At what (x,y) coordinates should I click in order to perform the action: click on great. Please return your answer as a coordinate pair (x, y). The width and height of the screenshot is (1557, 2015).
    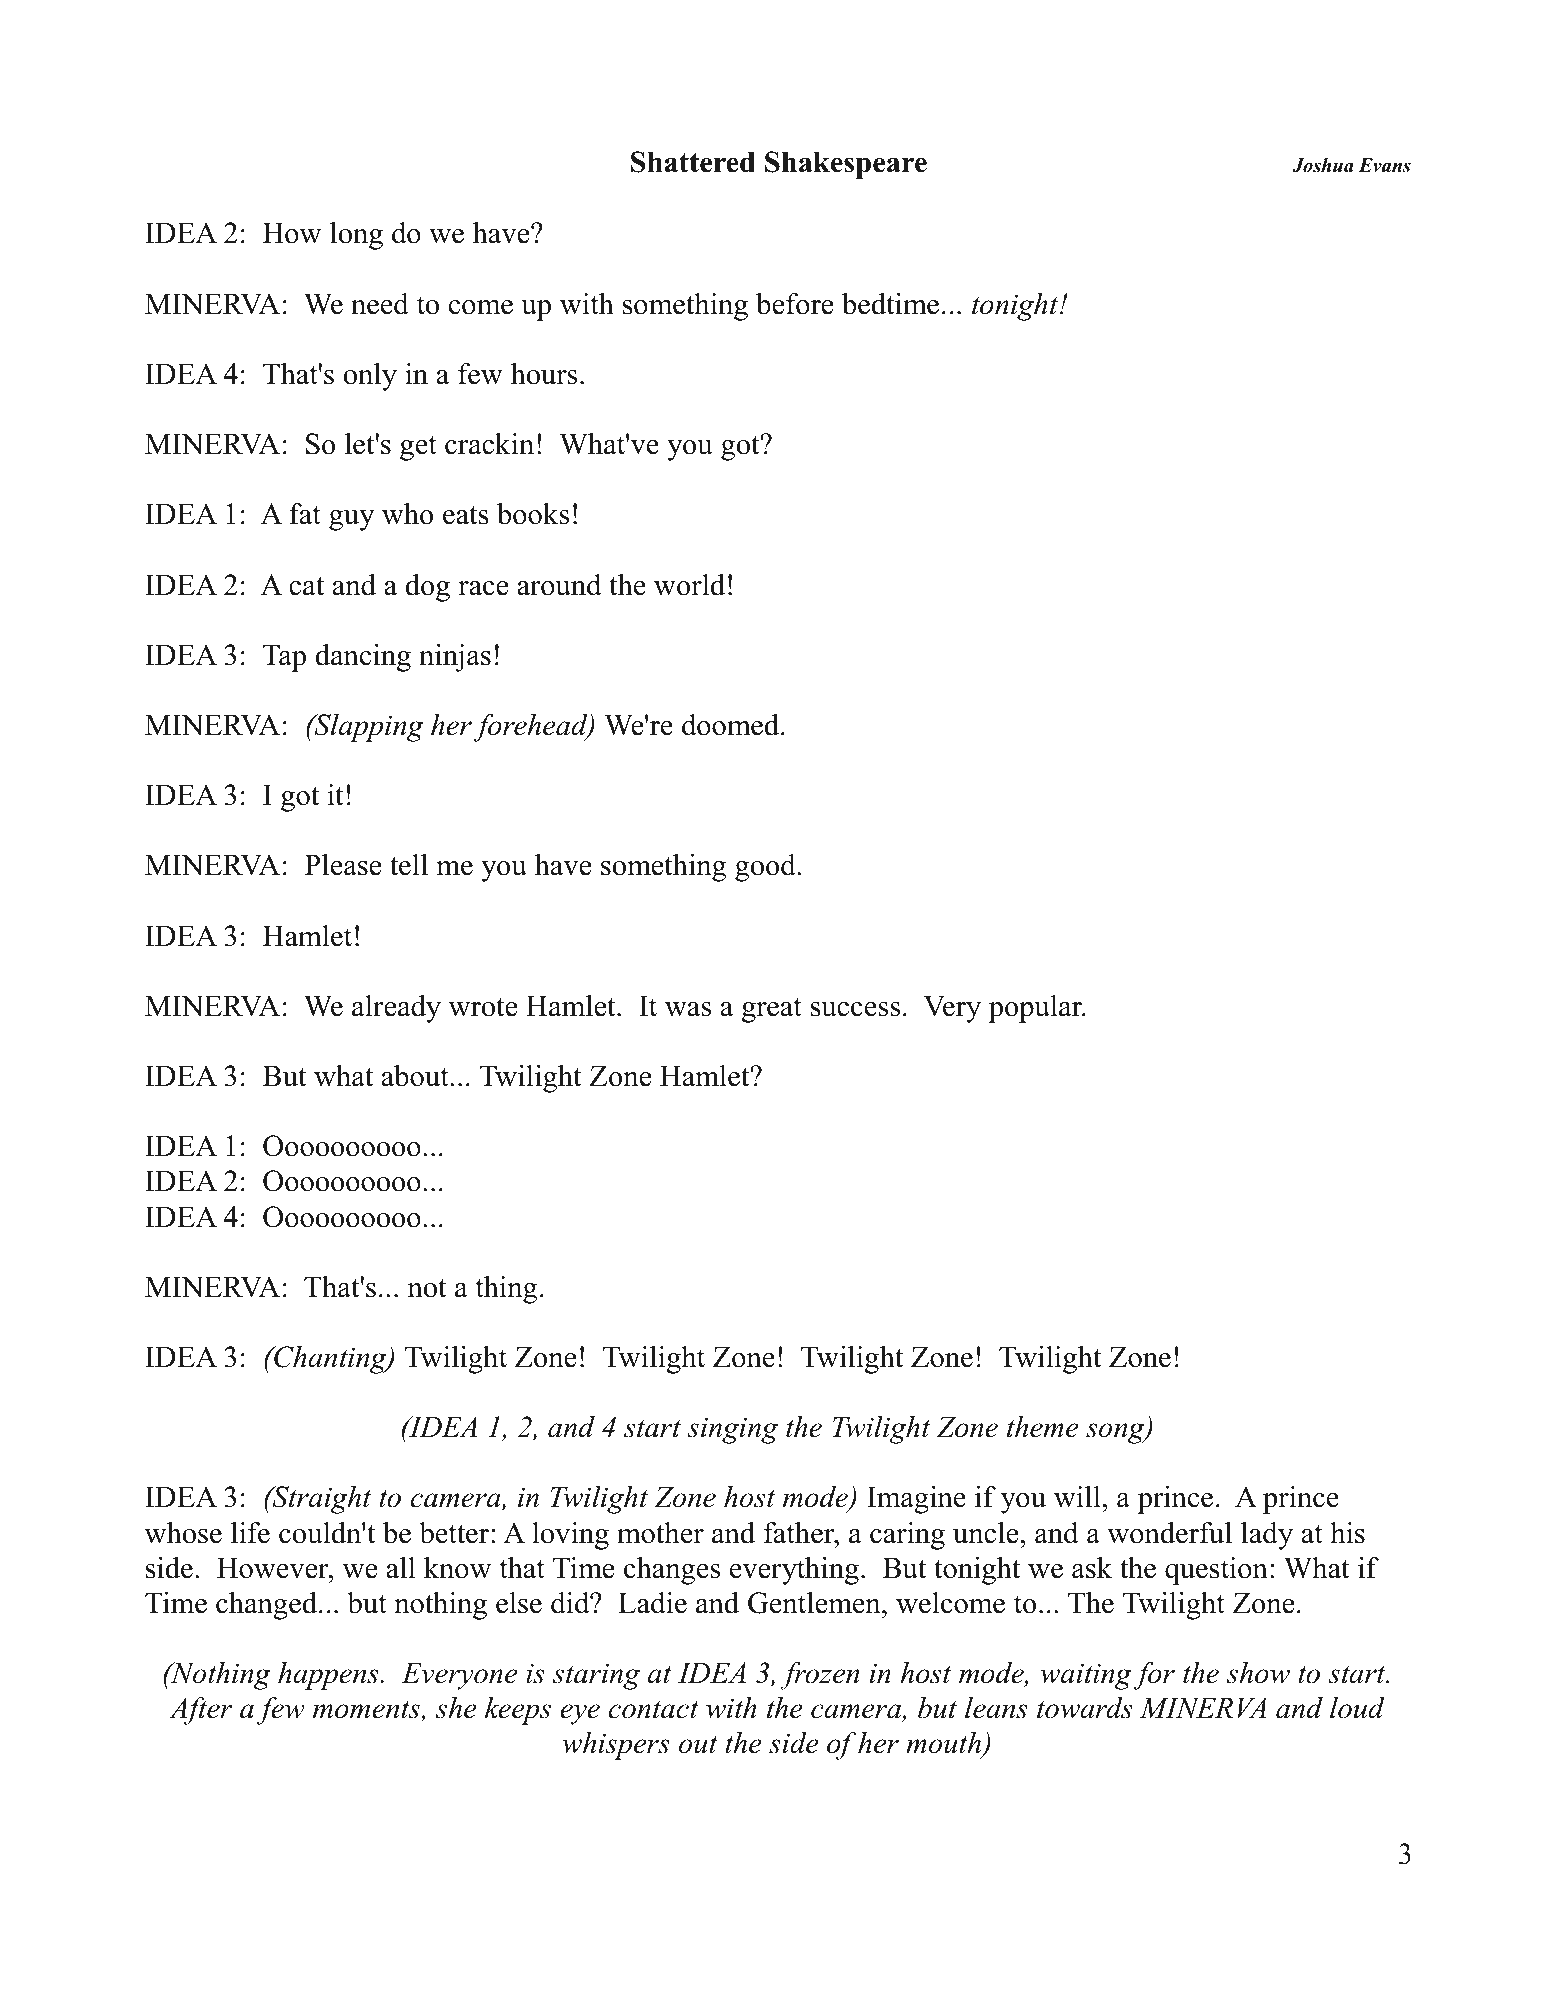
    Looking at the image, I should click on (772, 1010).
